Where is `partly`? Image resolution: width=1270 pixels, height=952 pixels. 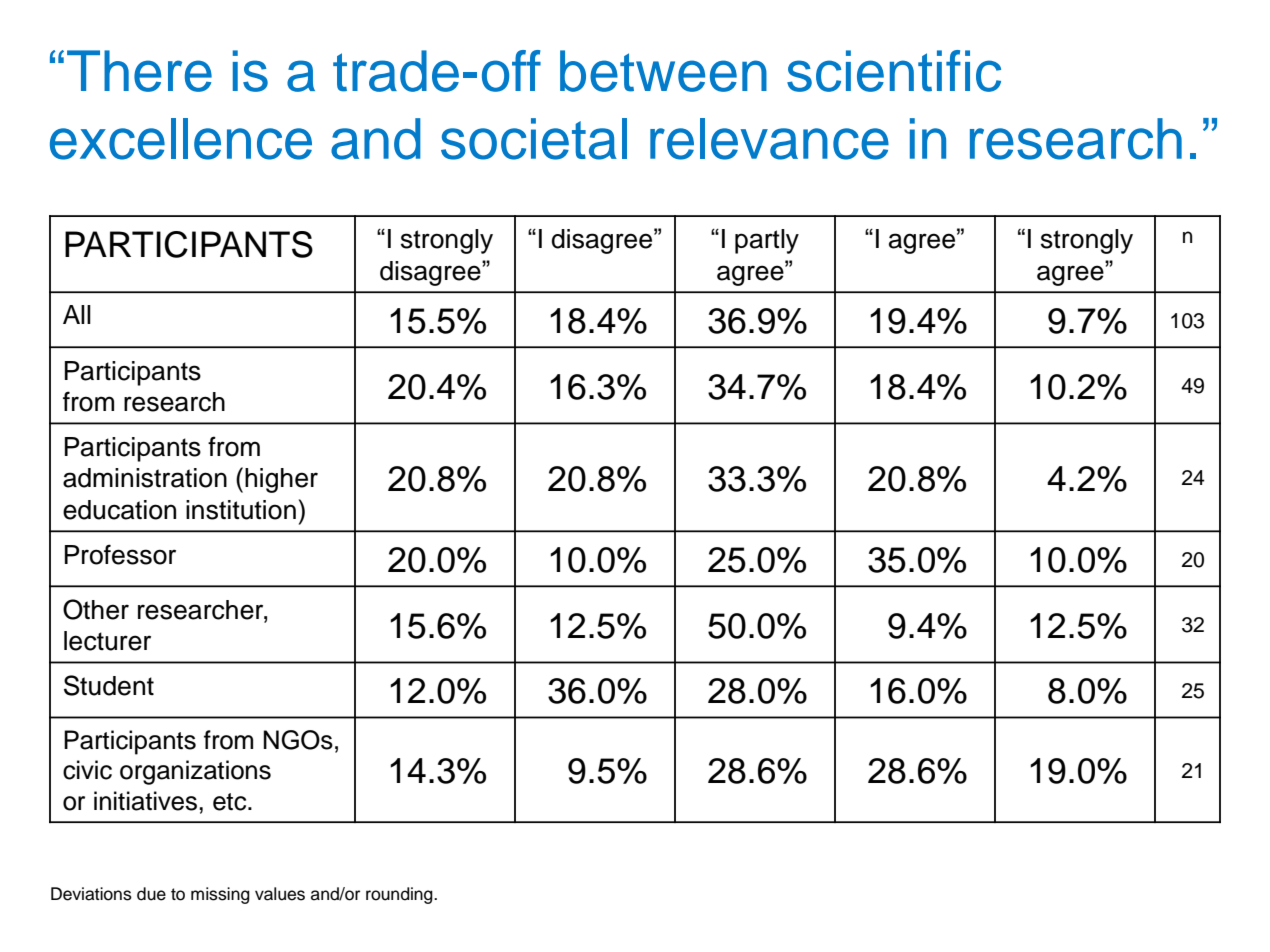
partly is located at coordinates (767, 241).
